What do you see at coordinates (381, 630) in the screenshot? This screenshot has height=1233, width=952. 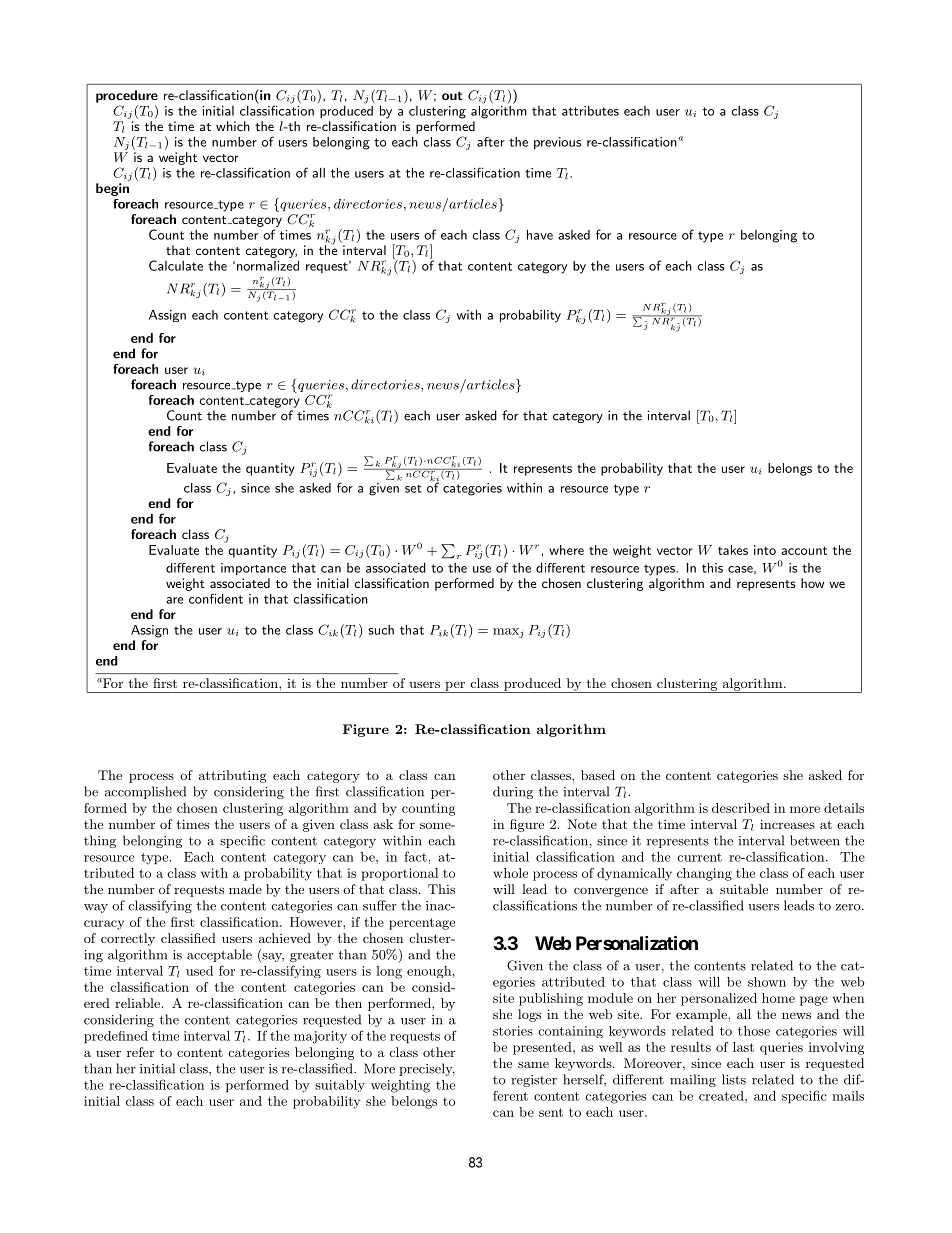 I see `such` at bounding box center [381, 630].
